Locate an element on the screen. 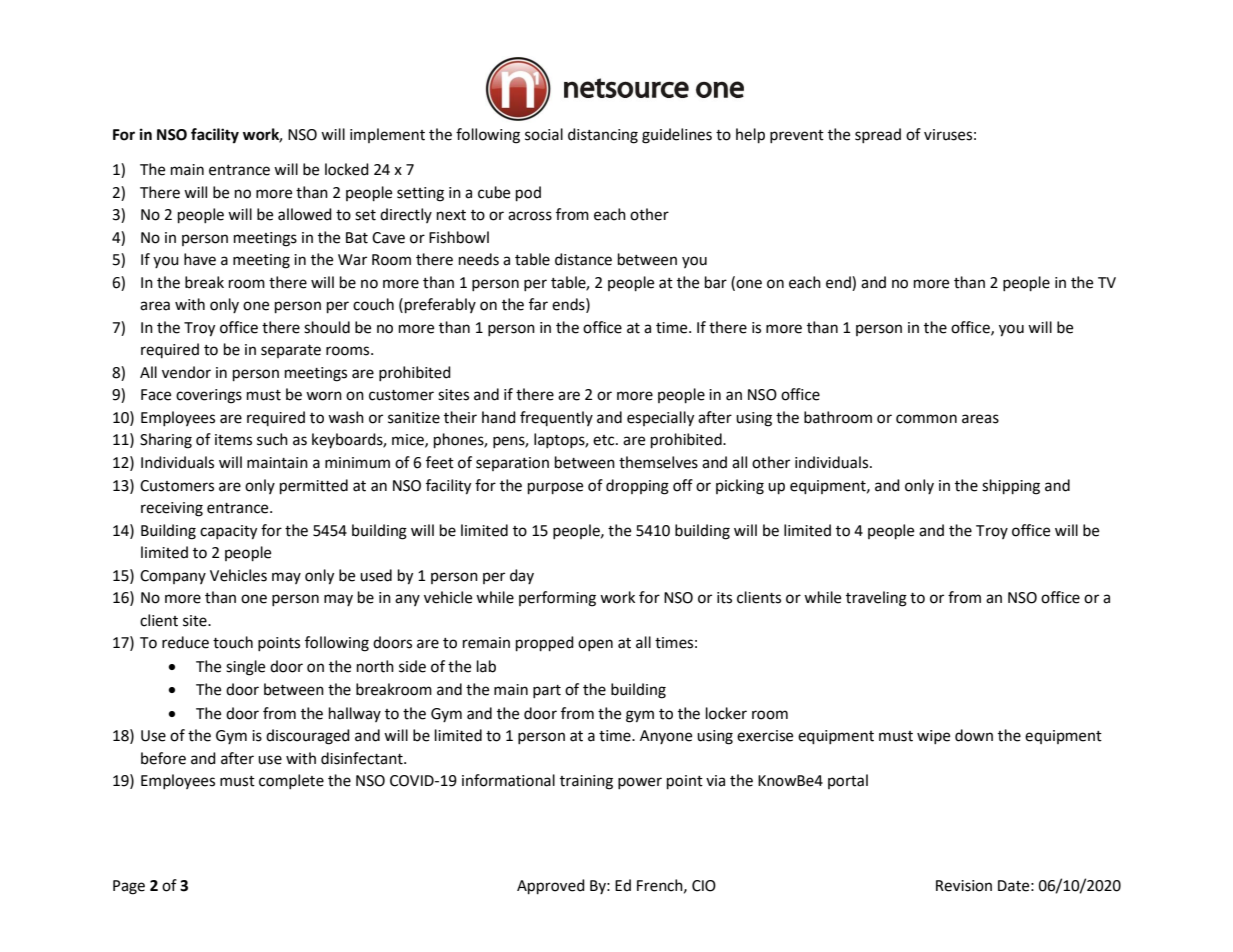 Image resolution: width=1233 pixels, height=952 pixels. Page is located at coordinates (129, 887).
